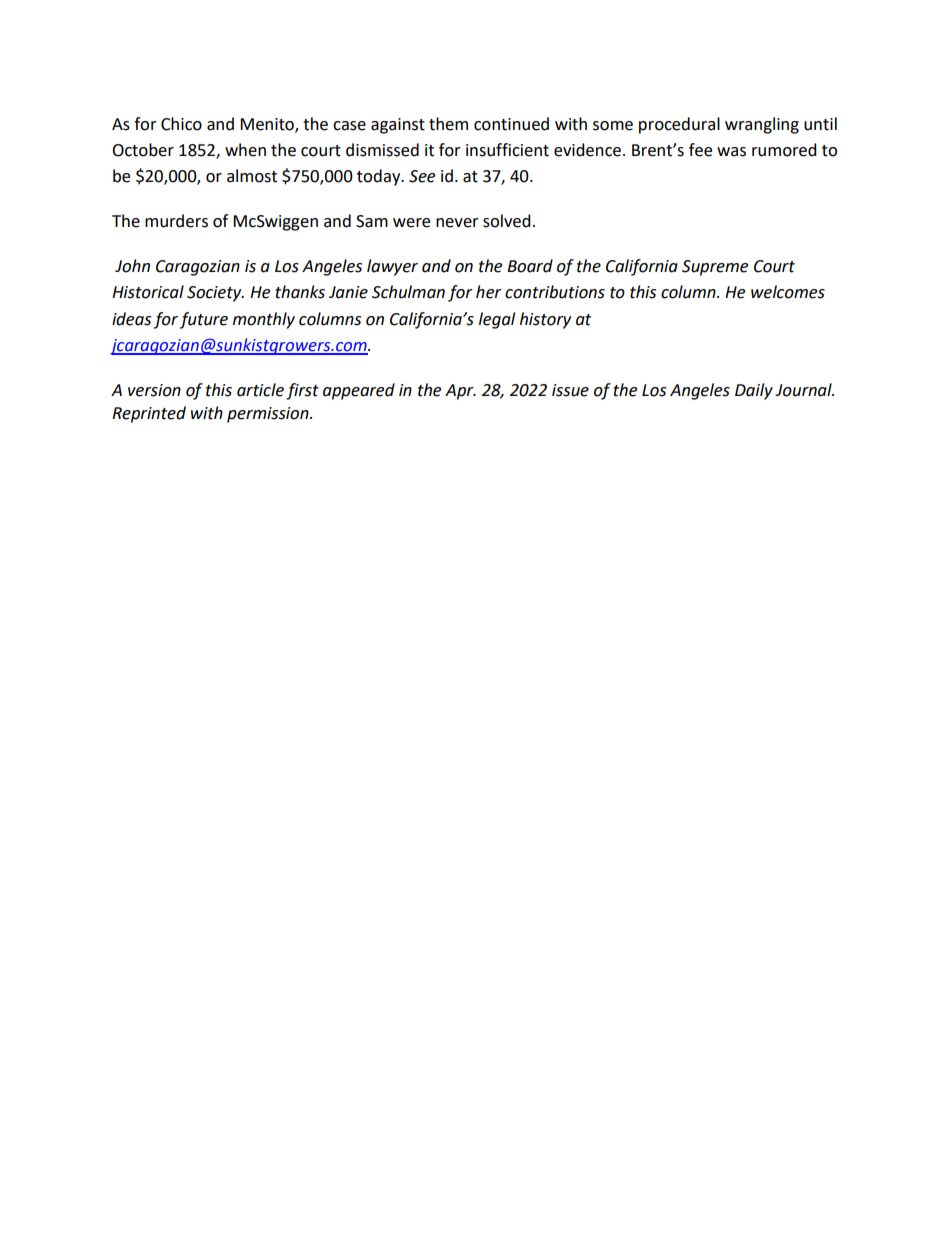 The width and height of the screenshot is (952, 1233). I want to click on Apr, so click(460, 392).
